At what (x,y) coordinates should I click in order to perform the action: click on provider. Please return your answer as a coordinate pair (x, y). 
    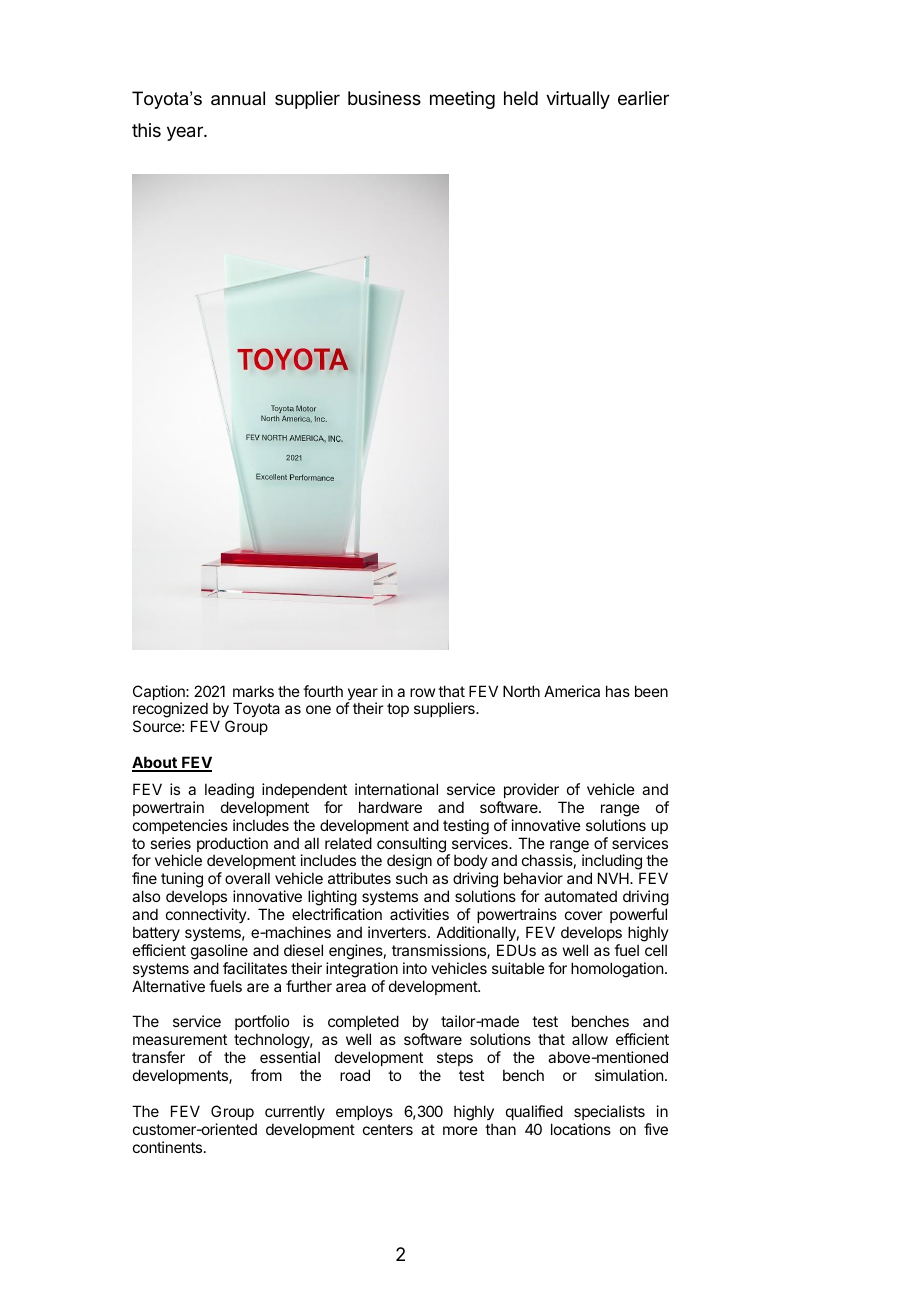
    Looking at the image, I should click on (531, 790).
